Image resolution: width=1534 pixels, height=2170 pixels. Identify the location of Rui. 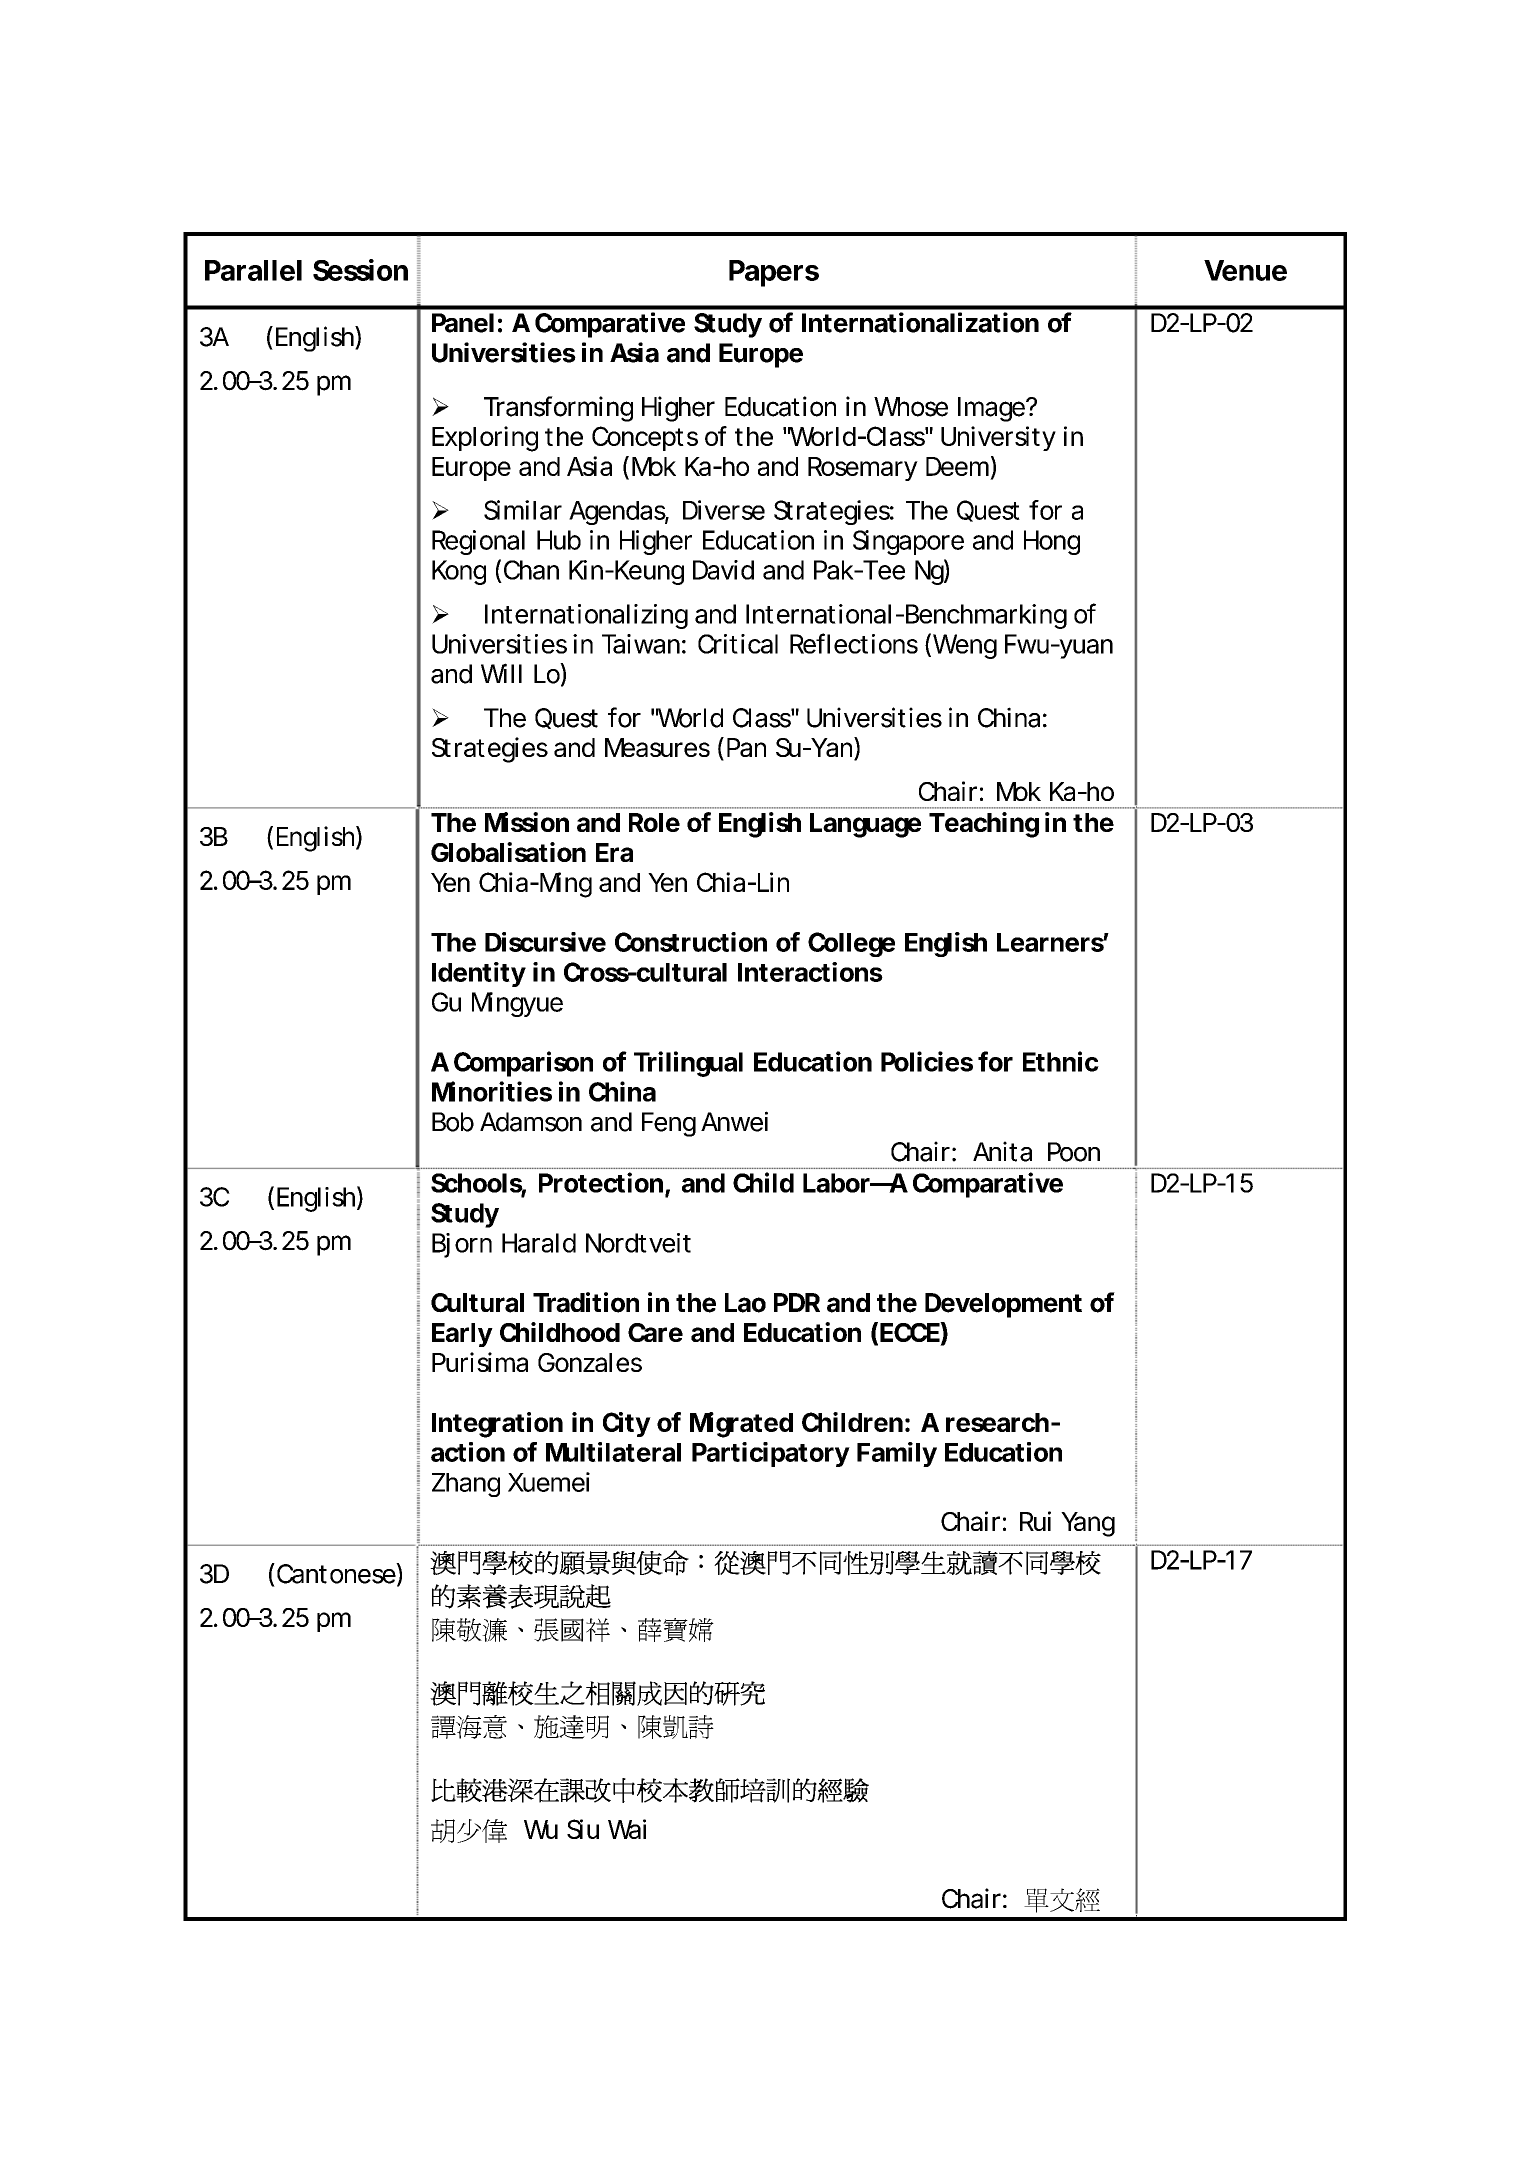
(1035, 1521).
